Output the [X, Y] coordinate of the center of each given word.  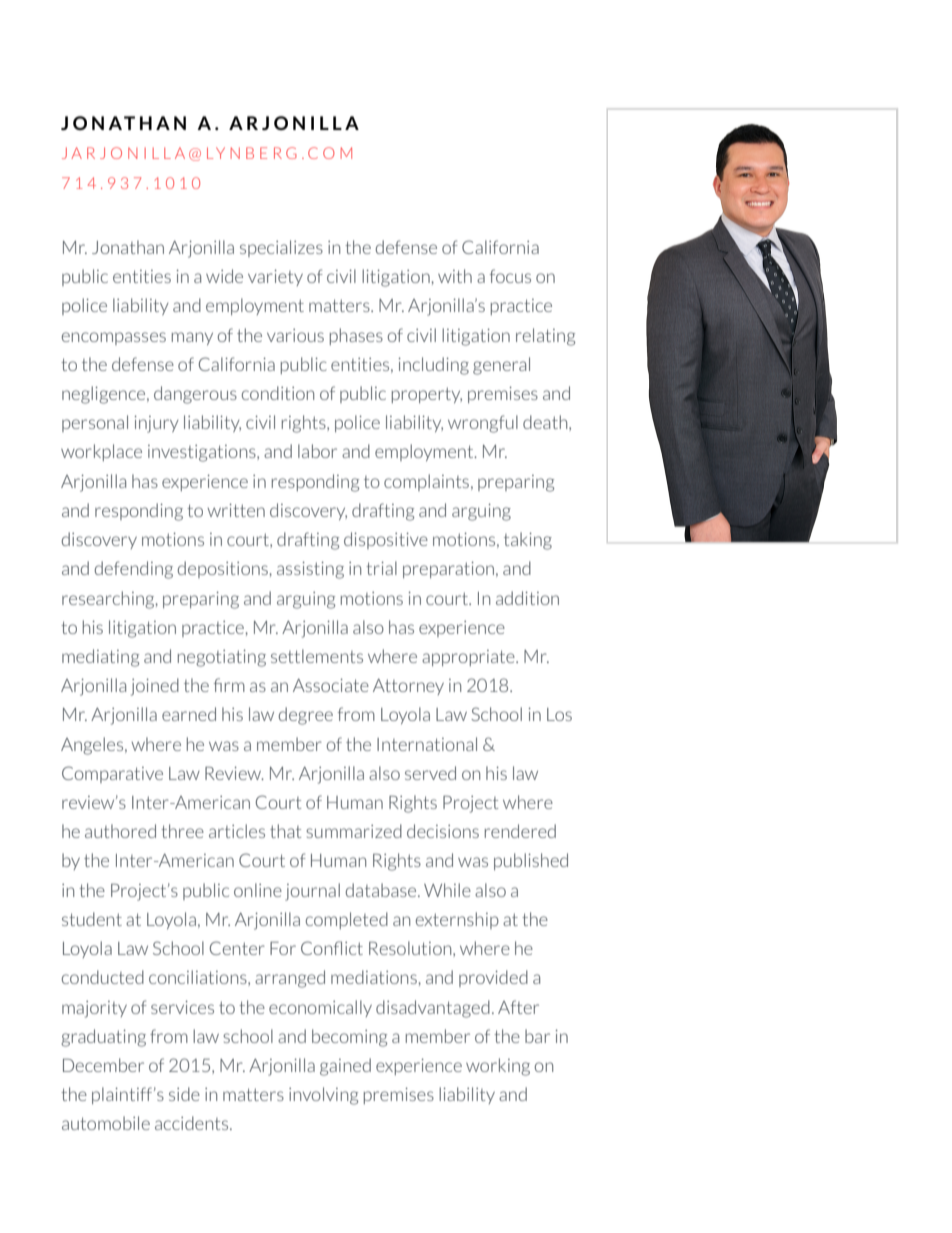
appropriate [469, 658]
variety [275, 278]
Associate [331, 685]
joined [155, 687]
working [498, 1067]
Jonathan [128, 247]
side [184, 1094]
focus [510, 276]
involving [323, 1096]
